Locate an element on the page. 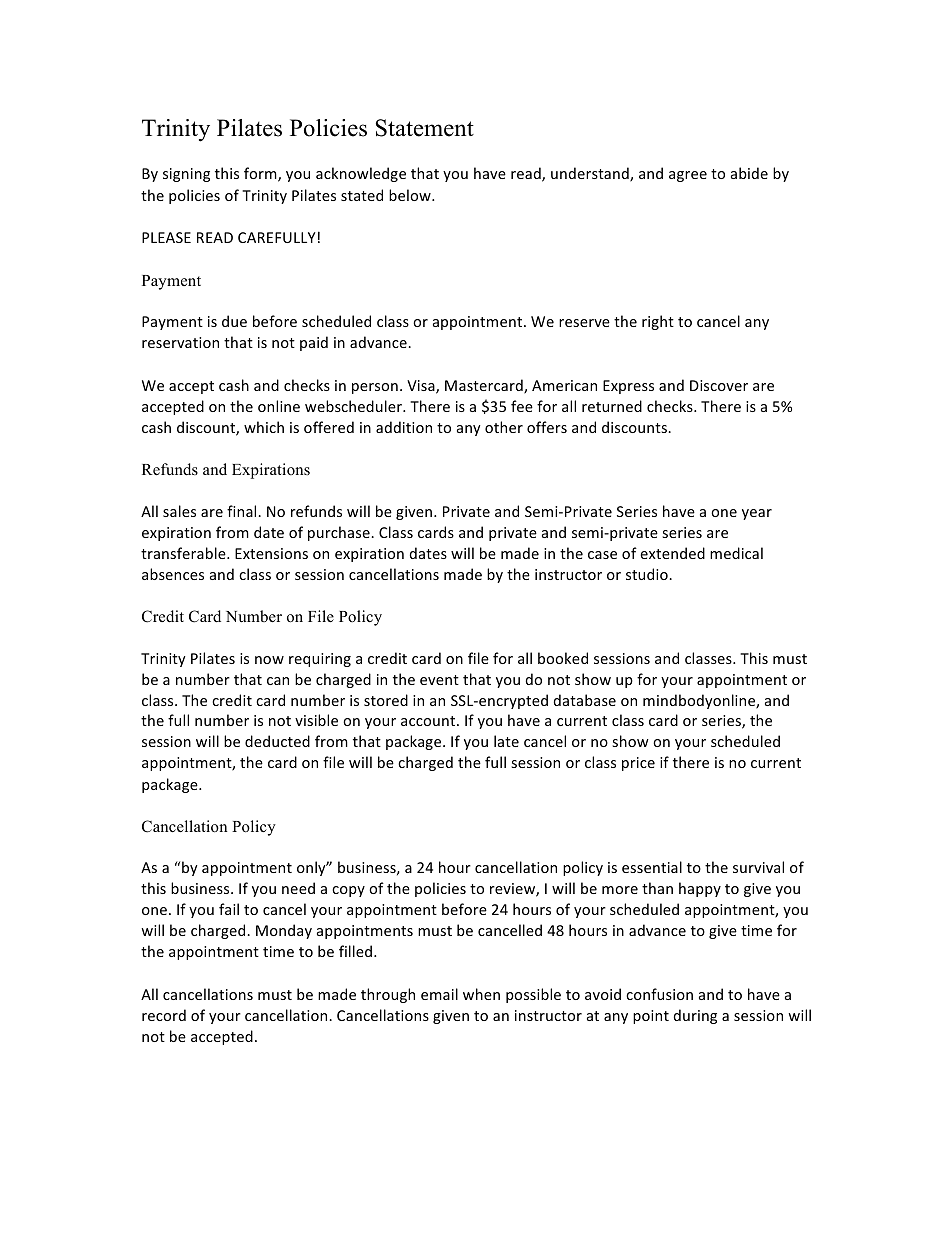 Image resolution: width=952 pixels, height=1233 pixels. form is located at coordinates (261, 174).
